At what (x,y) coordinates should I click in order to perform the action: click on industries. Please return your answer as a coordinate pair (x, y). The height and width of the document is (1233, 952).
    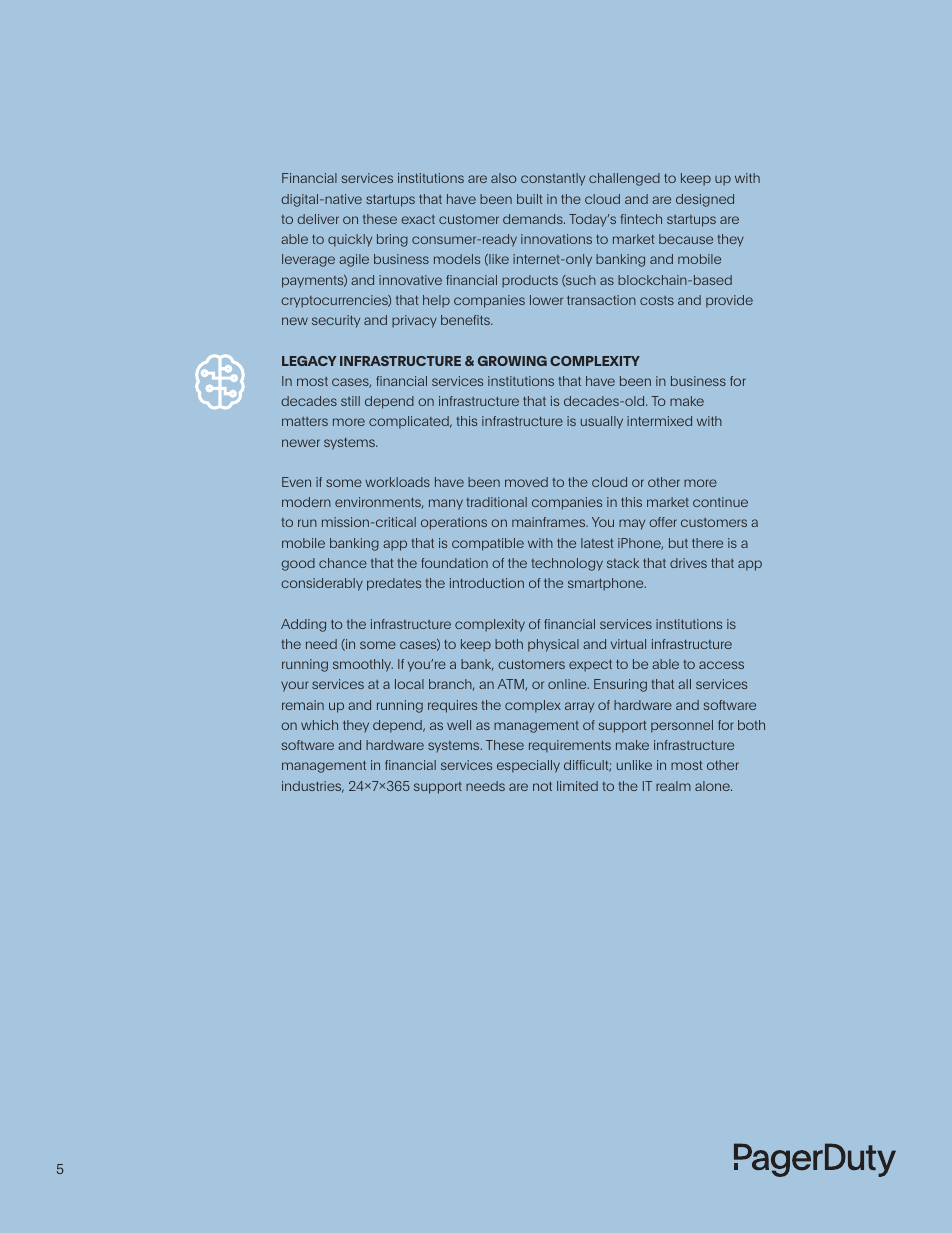
    Looking at the image, I should click on (313, 787).
